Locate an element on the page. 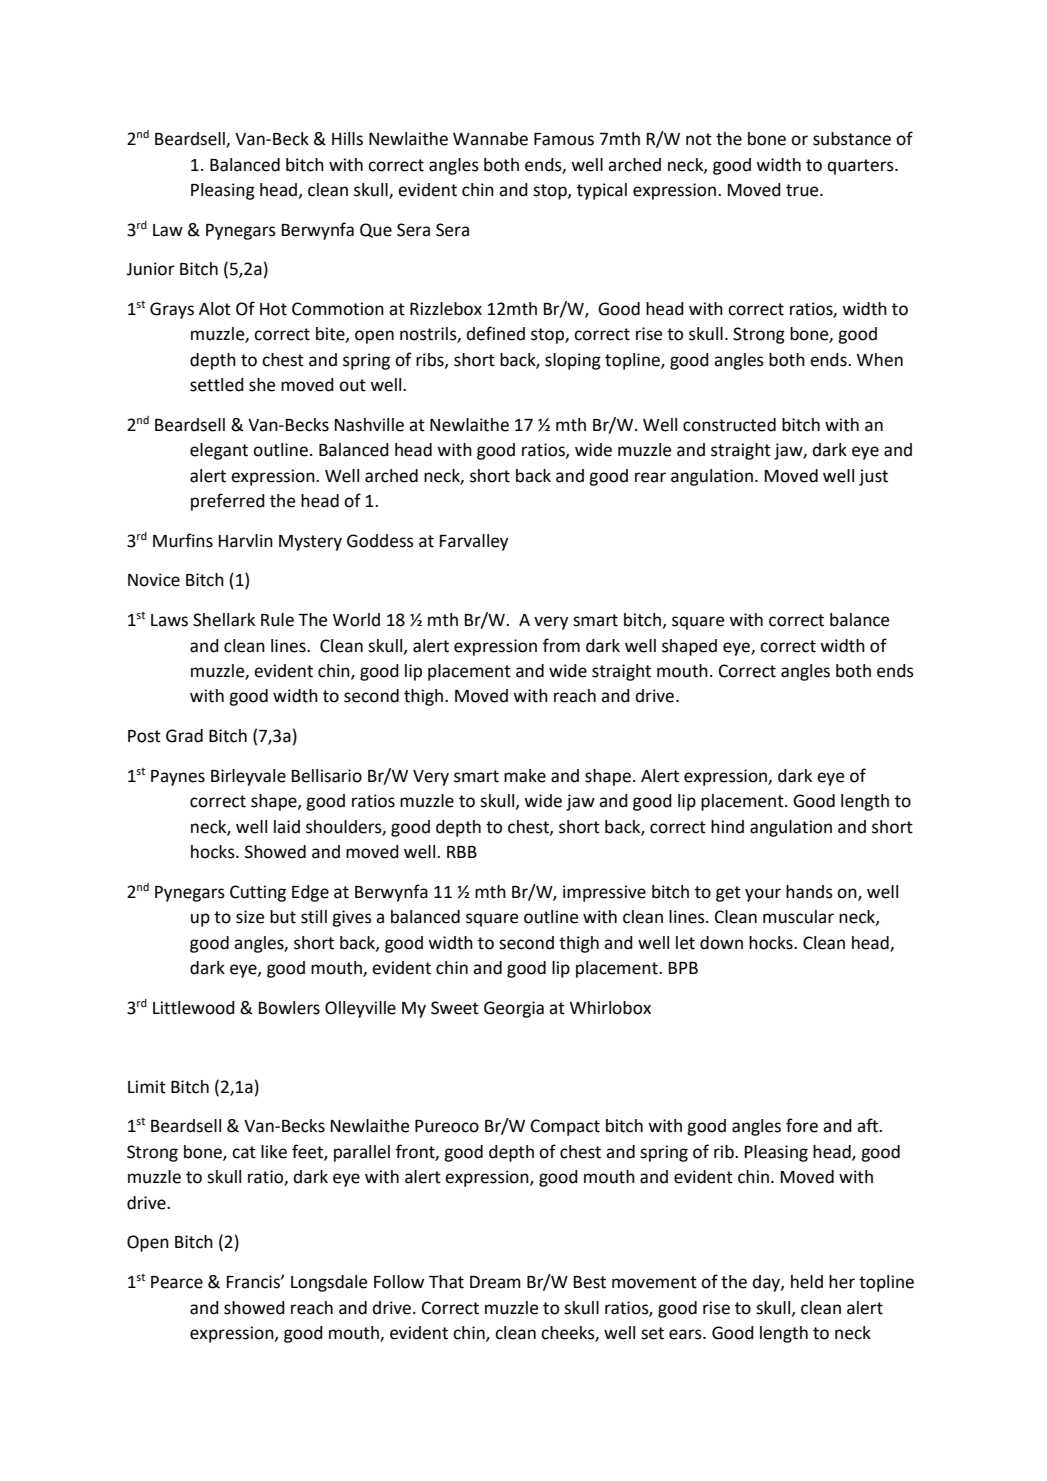 This image has height=1481, width=1047. Grad is located at coordinates (184, 736).
